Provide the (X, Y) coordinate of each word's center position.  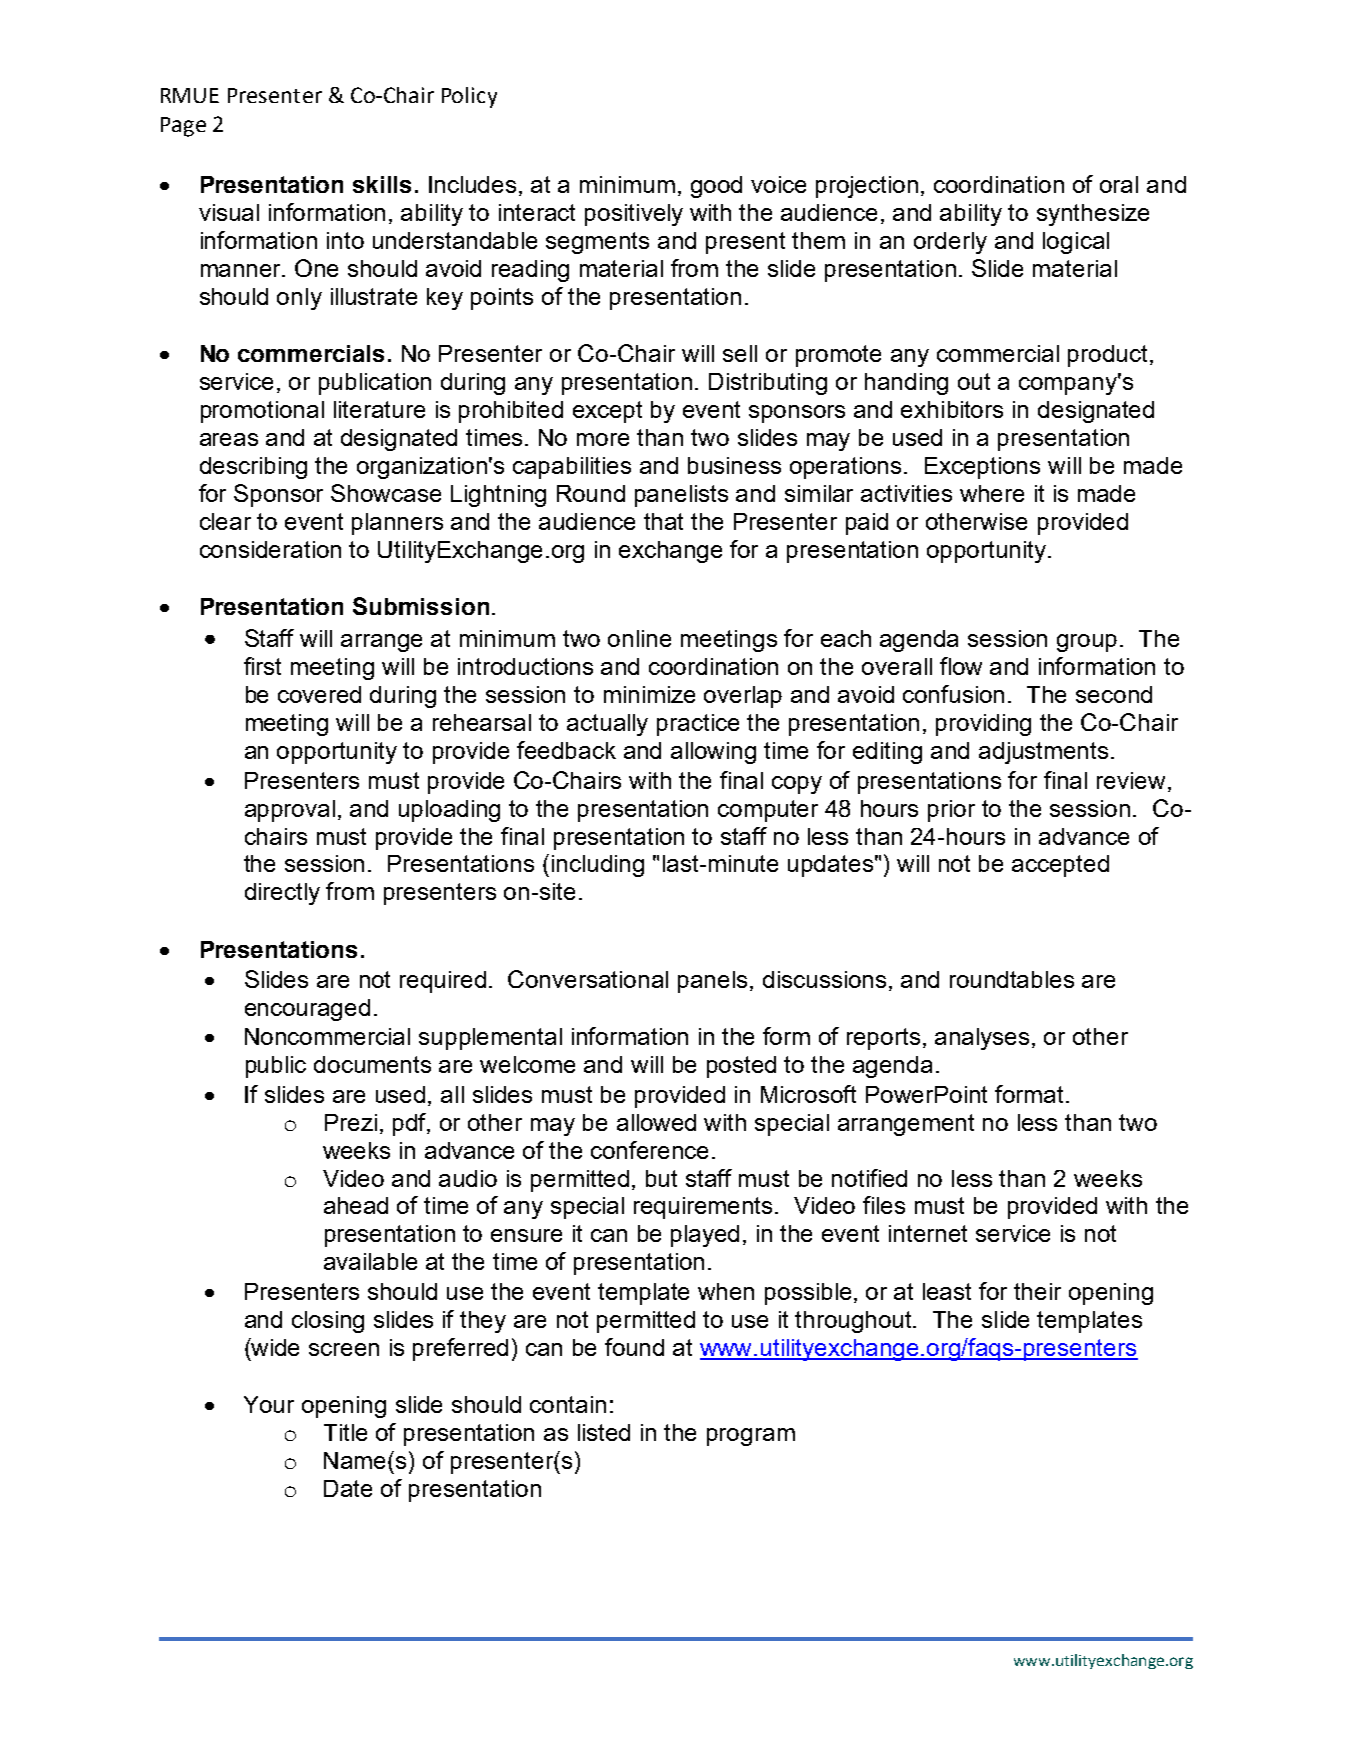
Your (269, 1404)
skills (382, 184)
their (1037, 1291)
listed (604, 1432)
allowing (713, 753)
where (992, 493)
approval (290, 811)
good (716, 187)
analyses (982, 1039)
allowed (656, 1122)
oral (1119, 184)
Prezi (351, 1122)
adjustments (1043, 753)
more (603, 439)
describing (253, 468)
